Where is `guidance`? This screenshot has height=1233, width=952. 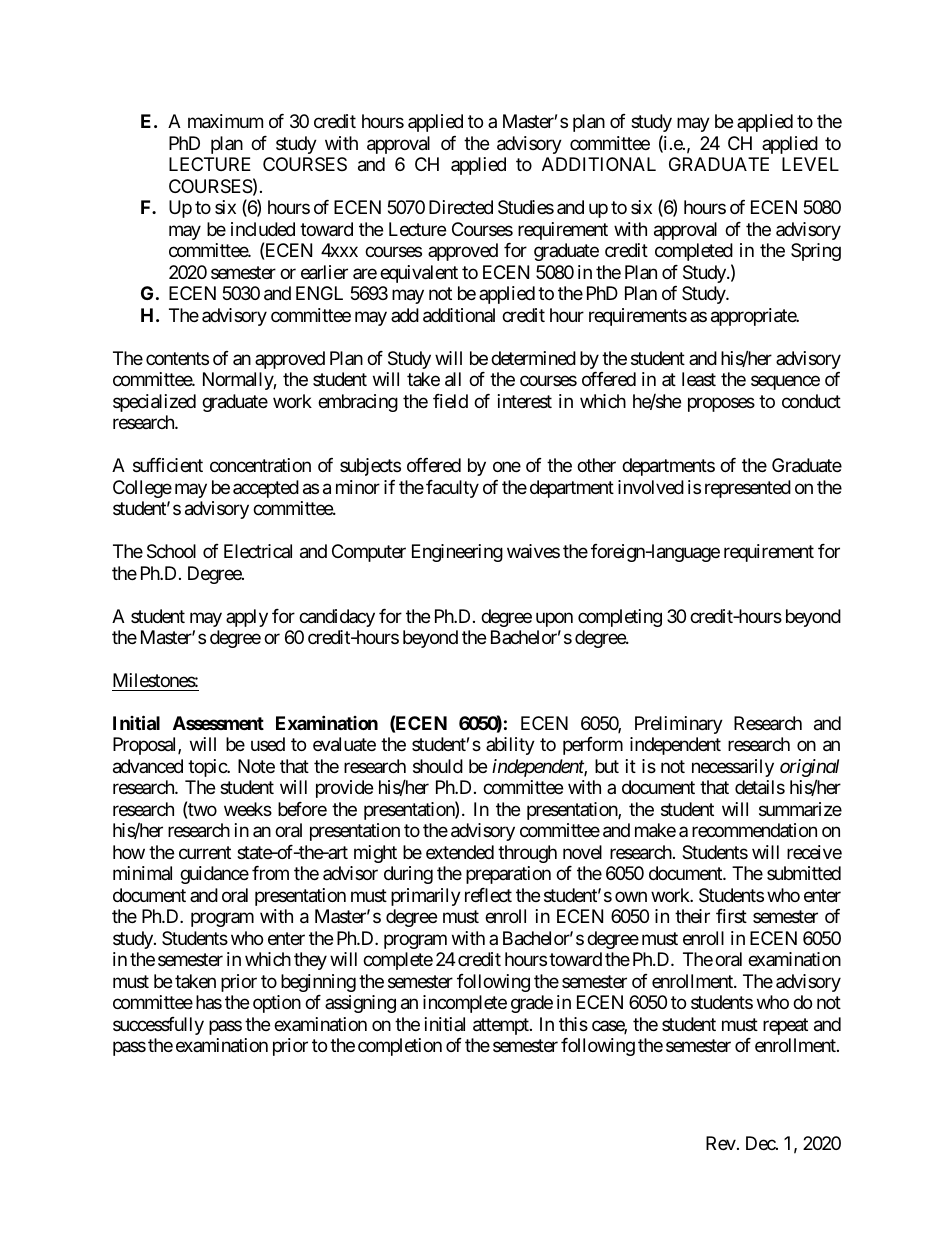
guidance is located at coordinates (214, 875).
